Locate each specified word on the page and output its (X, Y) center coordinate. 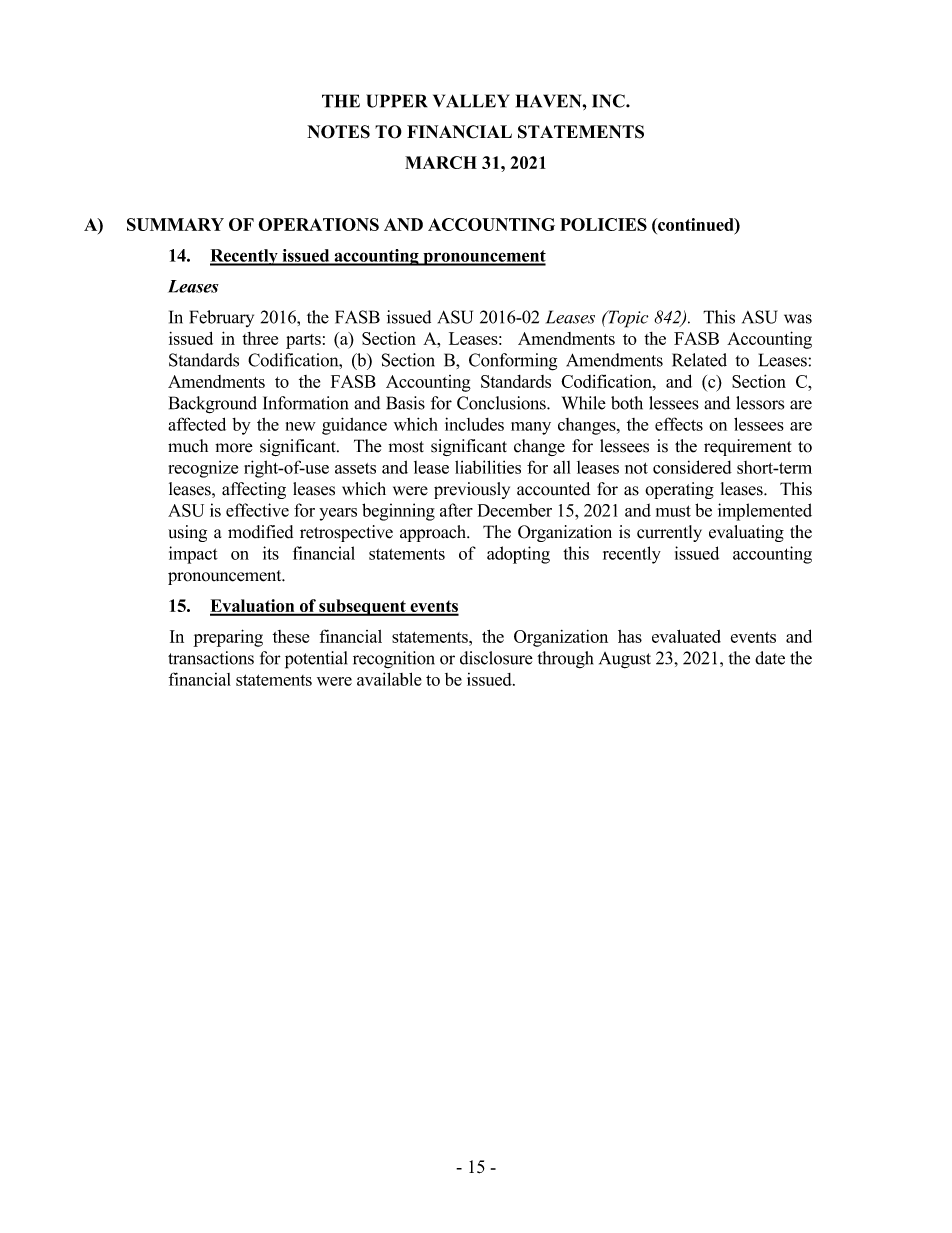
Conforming (513, 362)
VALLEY (471, 101)
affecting (254, 490)
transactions (211, 658)
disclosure (496, 658)
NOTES (338, 132)
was (798, 319)
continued (696, 224)
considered (692, 467)
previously (472, 490)
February (222, 318)
